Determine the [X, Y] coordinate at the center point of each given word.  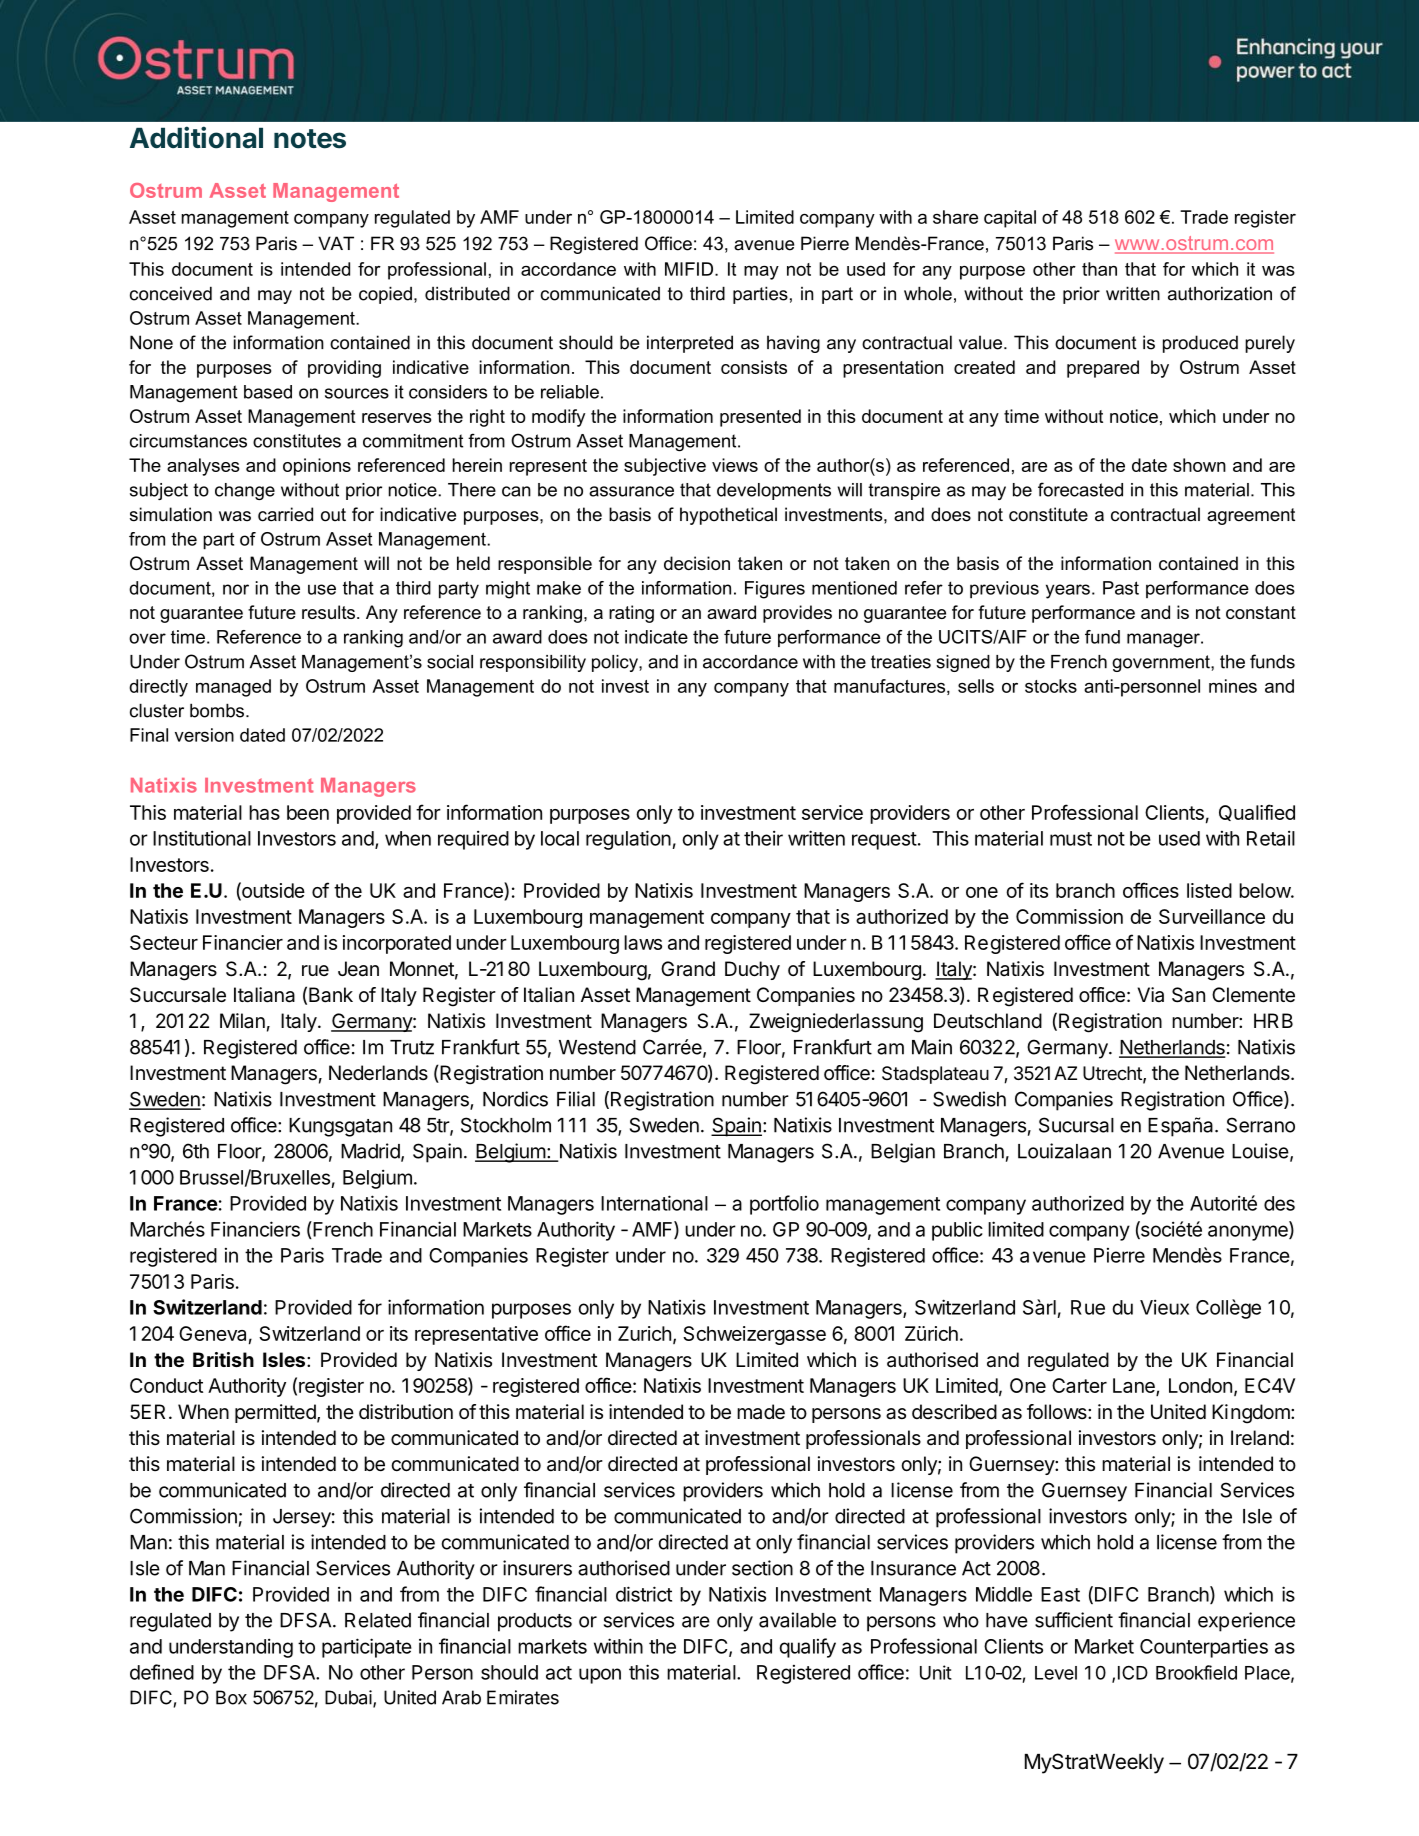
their [763, 838]
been [308, 812]
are [696, 1622]
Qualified [1257, 812]
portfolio [784, 1205]
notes [310, 139]
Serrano [1261, 1125]
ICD [1133, 1672]
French [342, 1230]
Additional [196, 137]
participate [367, 1648]
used [1179, 838]
